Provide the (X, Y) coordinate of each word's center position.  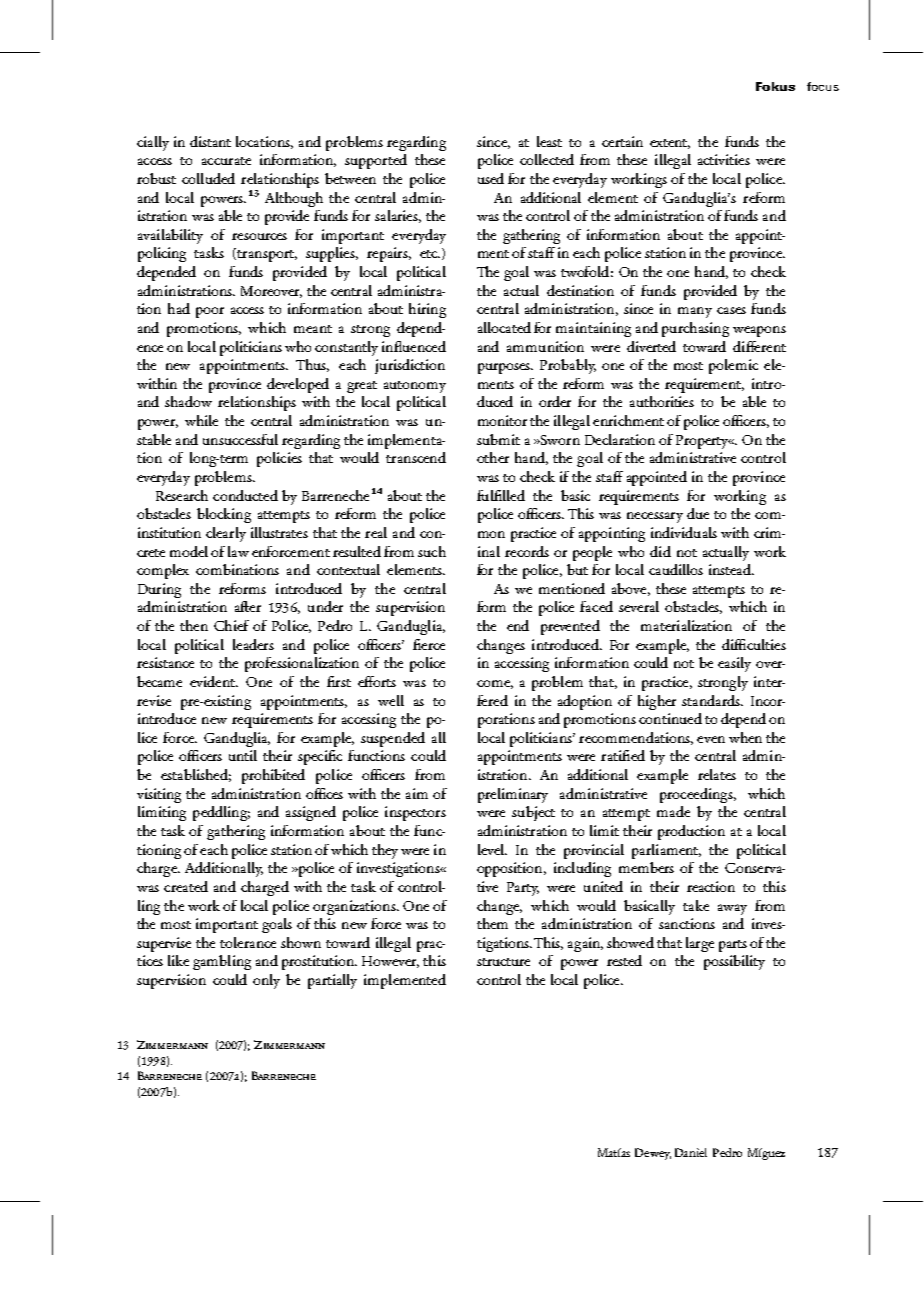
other (493, 457)
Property (703, 442)
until (243, 755)
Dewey (653, 1154)
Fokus (775, 86)
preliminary (513, 795)
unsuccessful (240, 439)
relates (717, 774)
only (266, 981)
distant (210, 141)
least (549, 141)
